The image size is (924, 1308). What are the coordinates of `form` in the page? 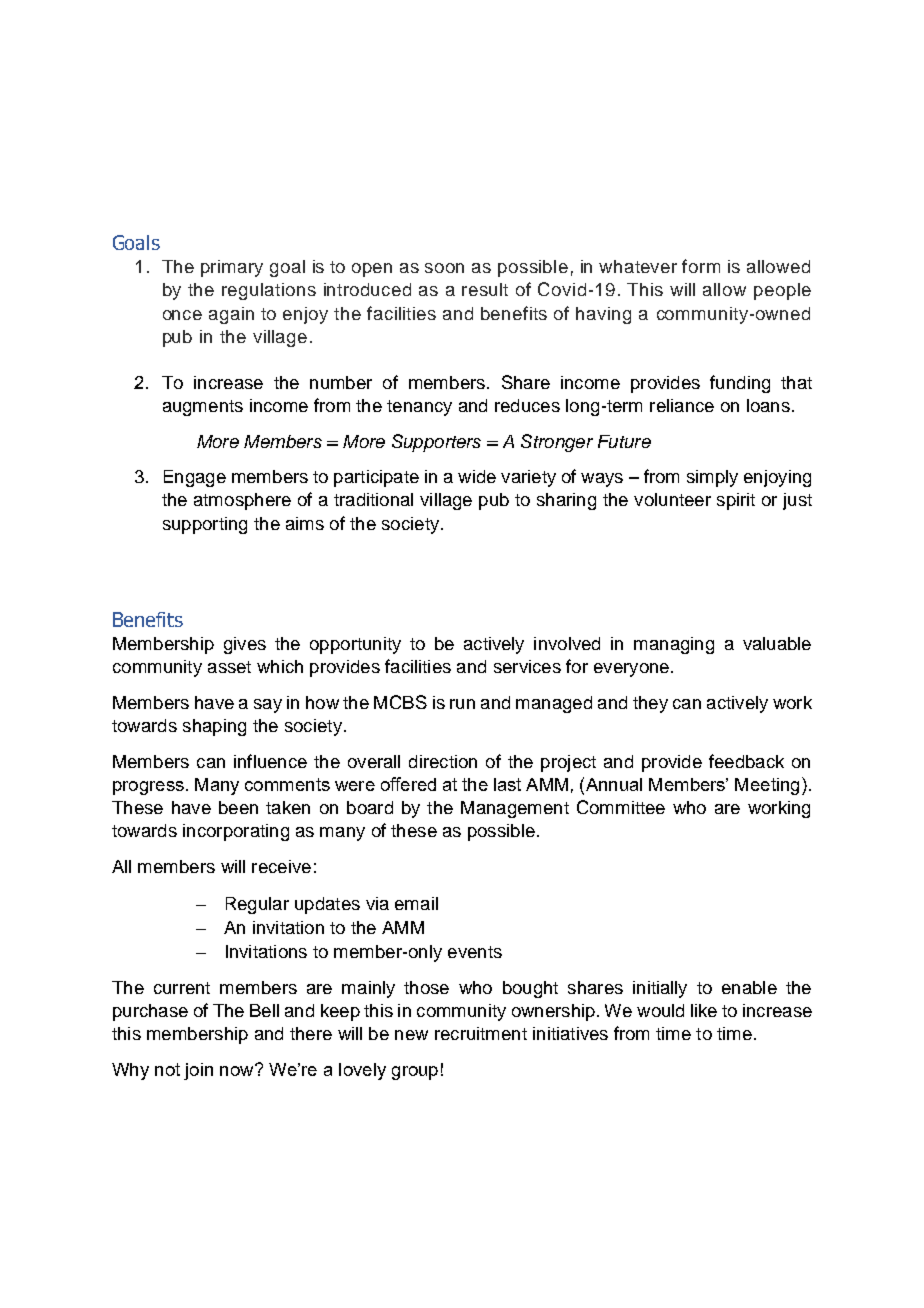 It's located at (701, 266).
